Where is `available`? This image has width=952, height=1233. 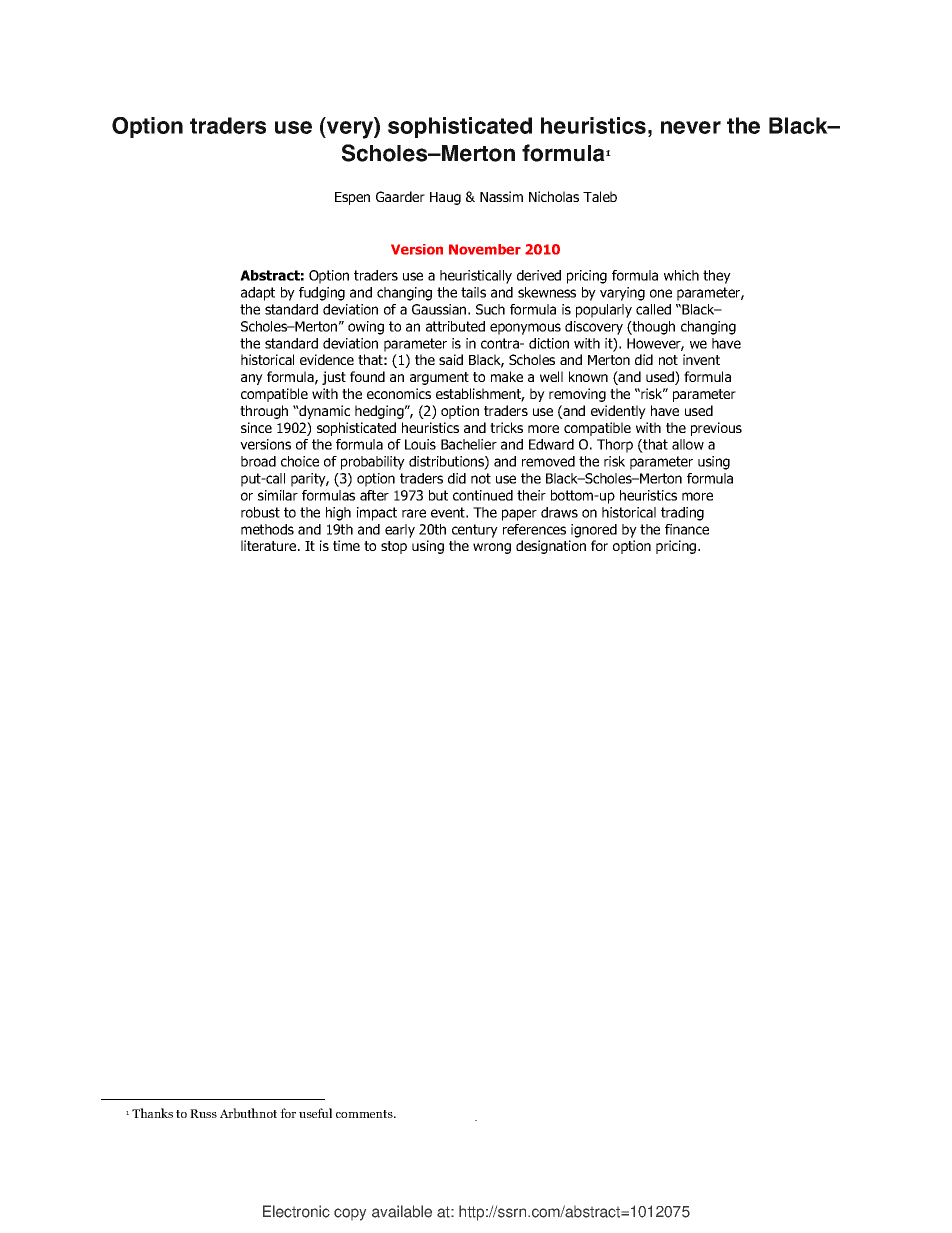 available is located at coordinates (402, 1211).
